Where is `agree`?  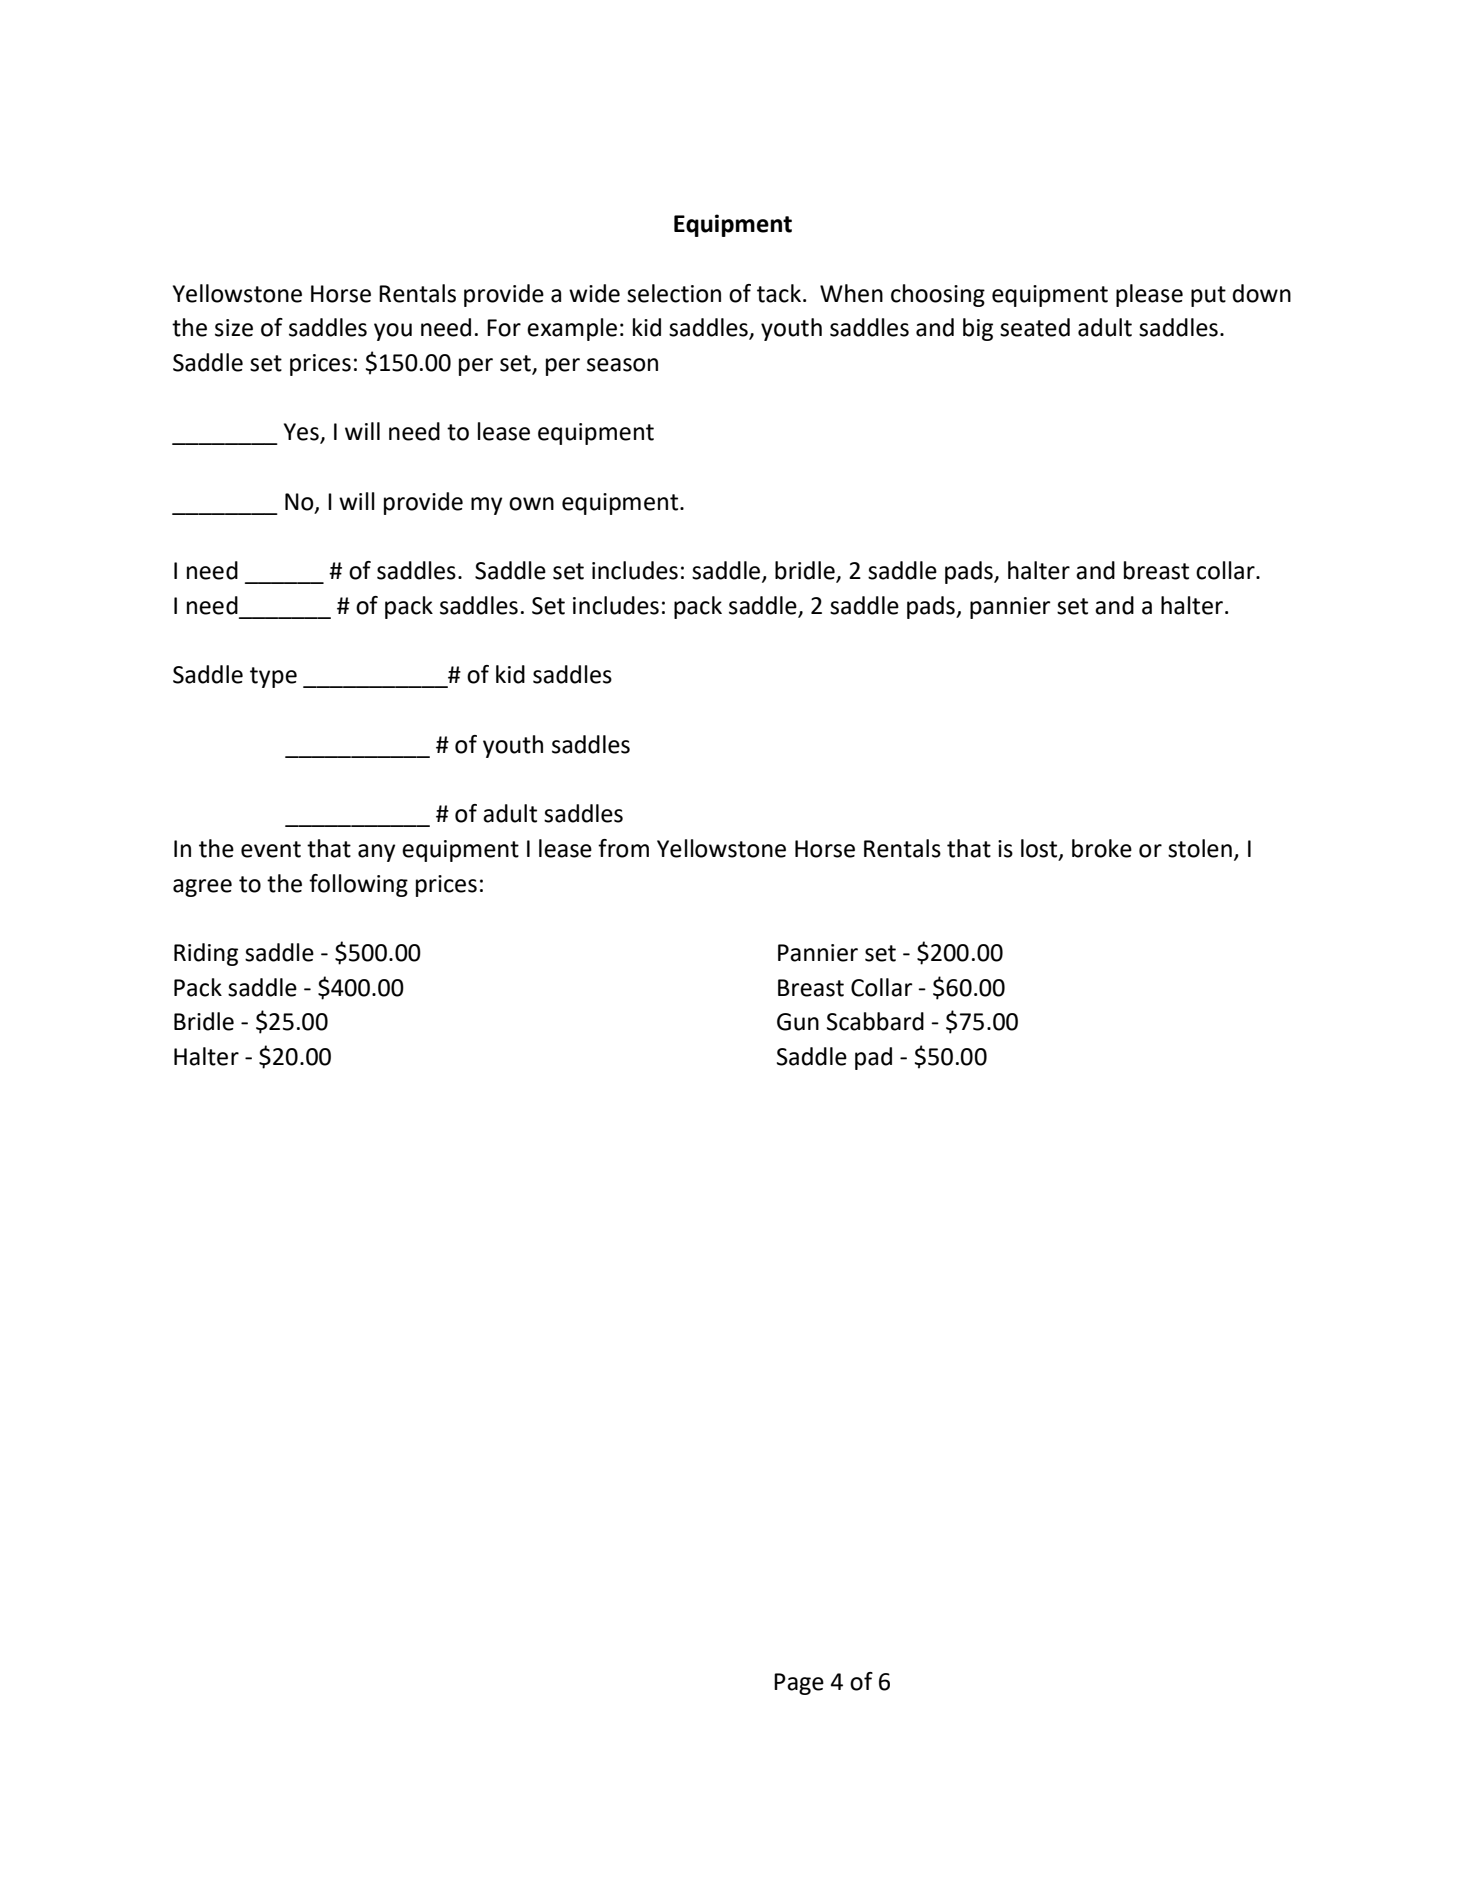 agree is located at coordinates (202, 888).
